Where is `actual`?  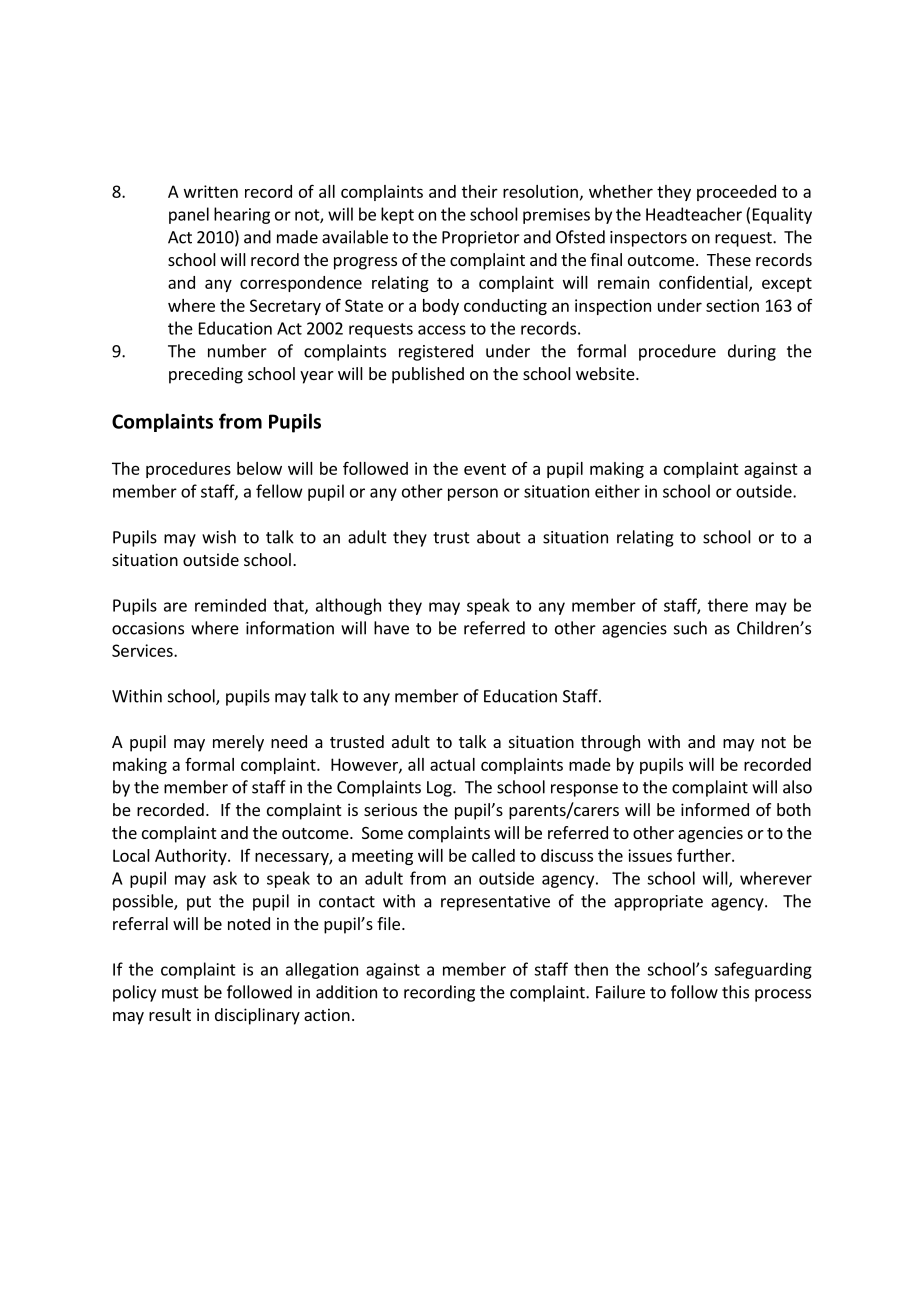 actual is located at coordinates (452, 764).
